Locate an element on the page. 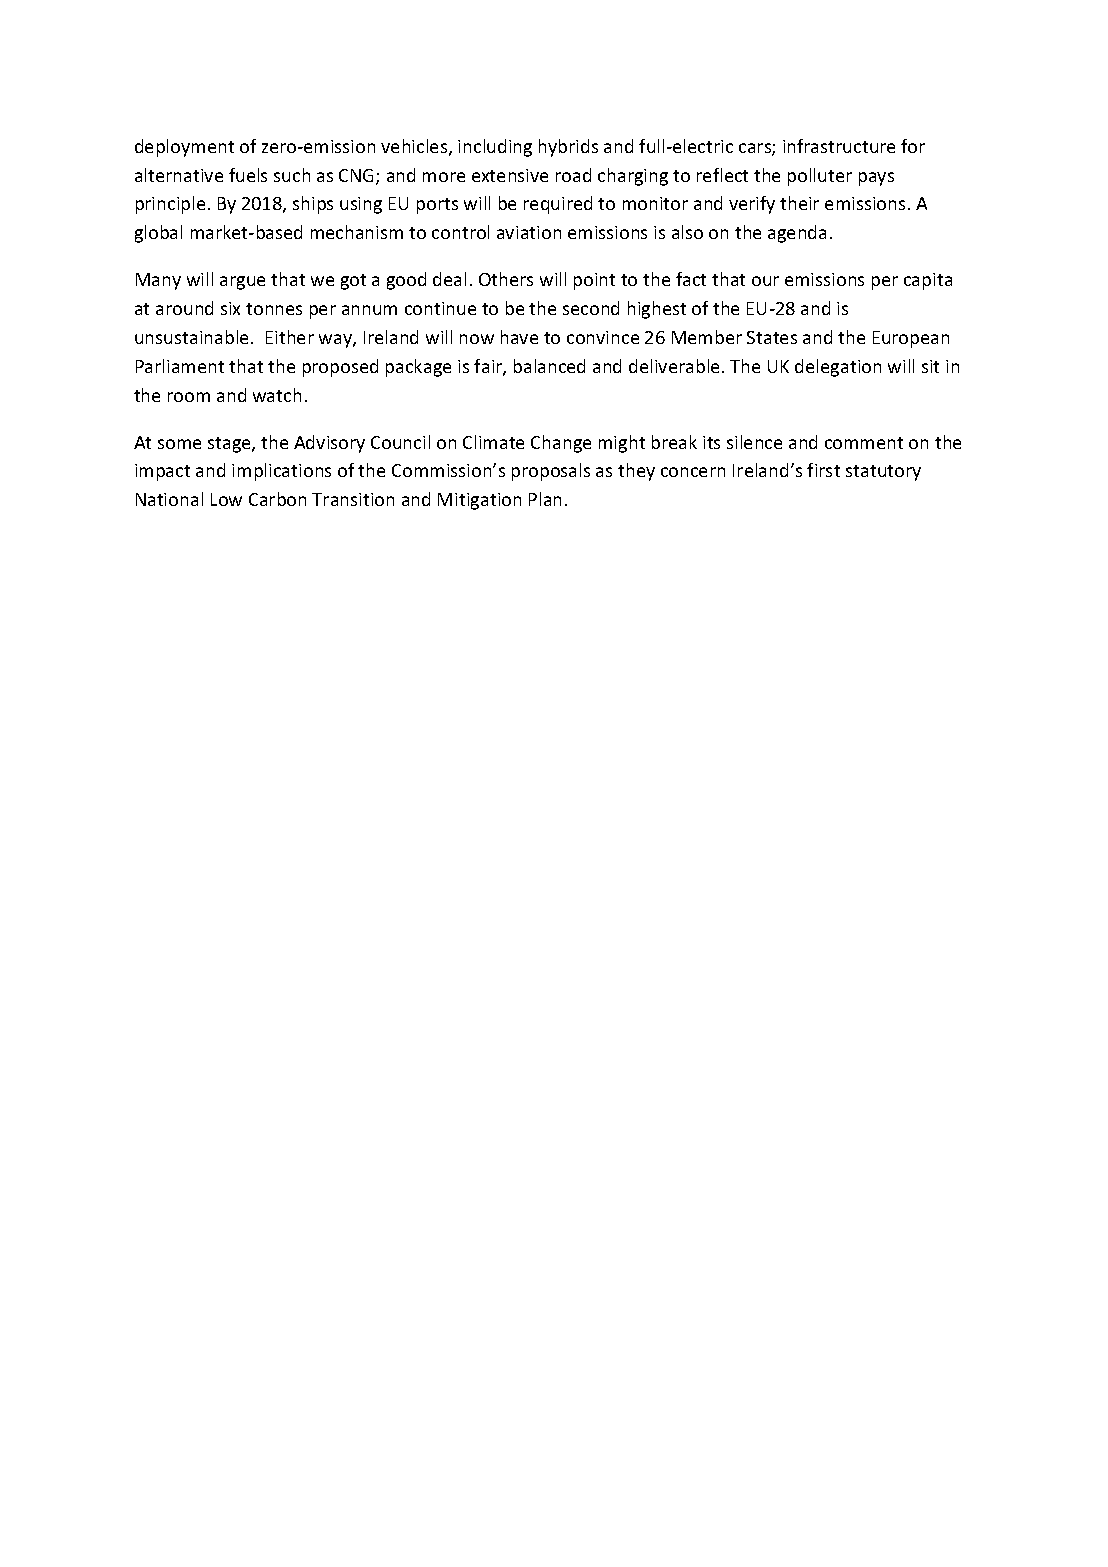 The width and height of the image is (1108, 1567). infrastructure is located at coordinates (839, 146).
